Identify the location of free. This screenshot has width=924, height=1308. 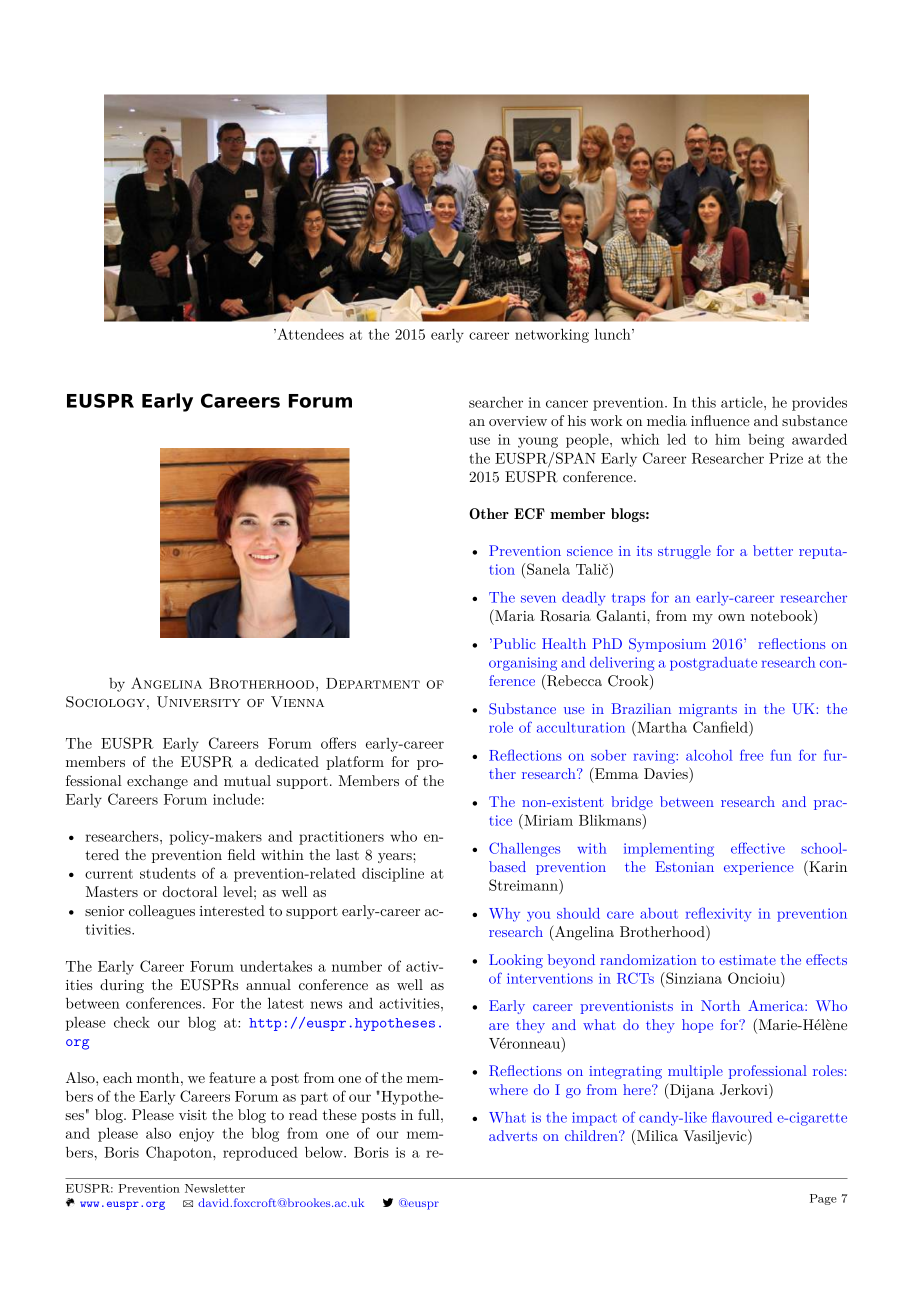
(751, 755).
